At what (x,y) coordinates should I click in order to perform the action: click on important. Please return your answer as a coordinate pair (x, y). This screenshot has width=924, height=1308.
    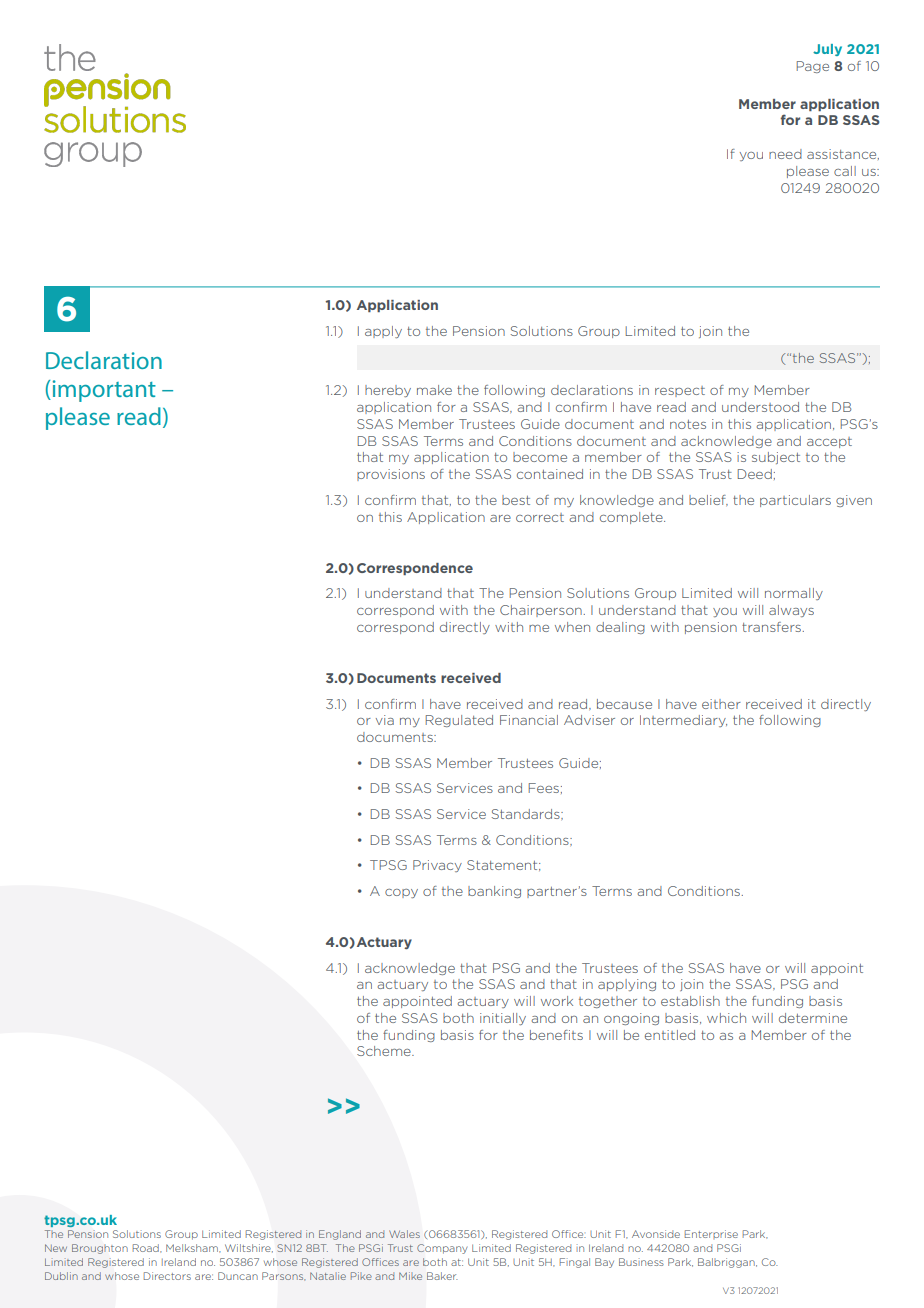
    Looking at the image, I should click on (103, 391).
